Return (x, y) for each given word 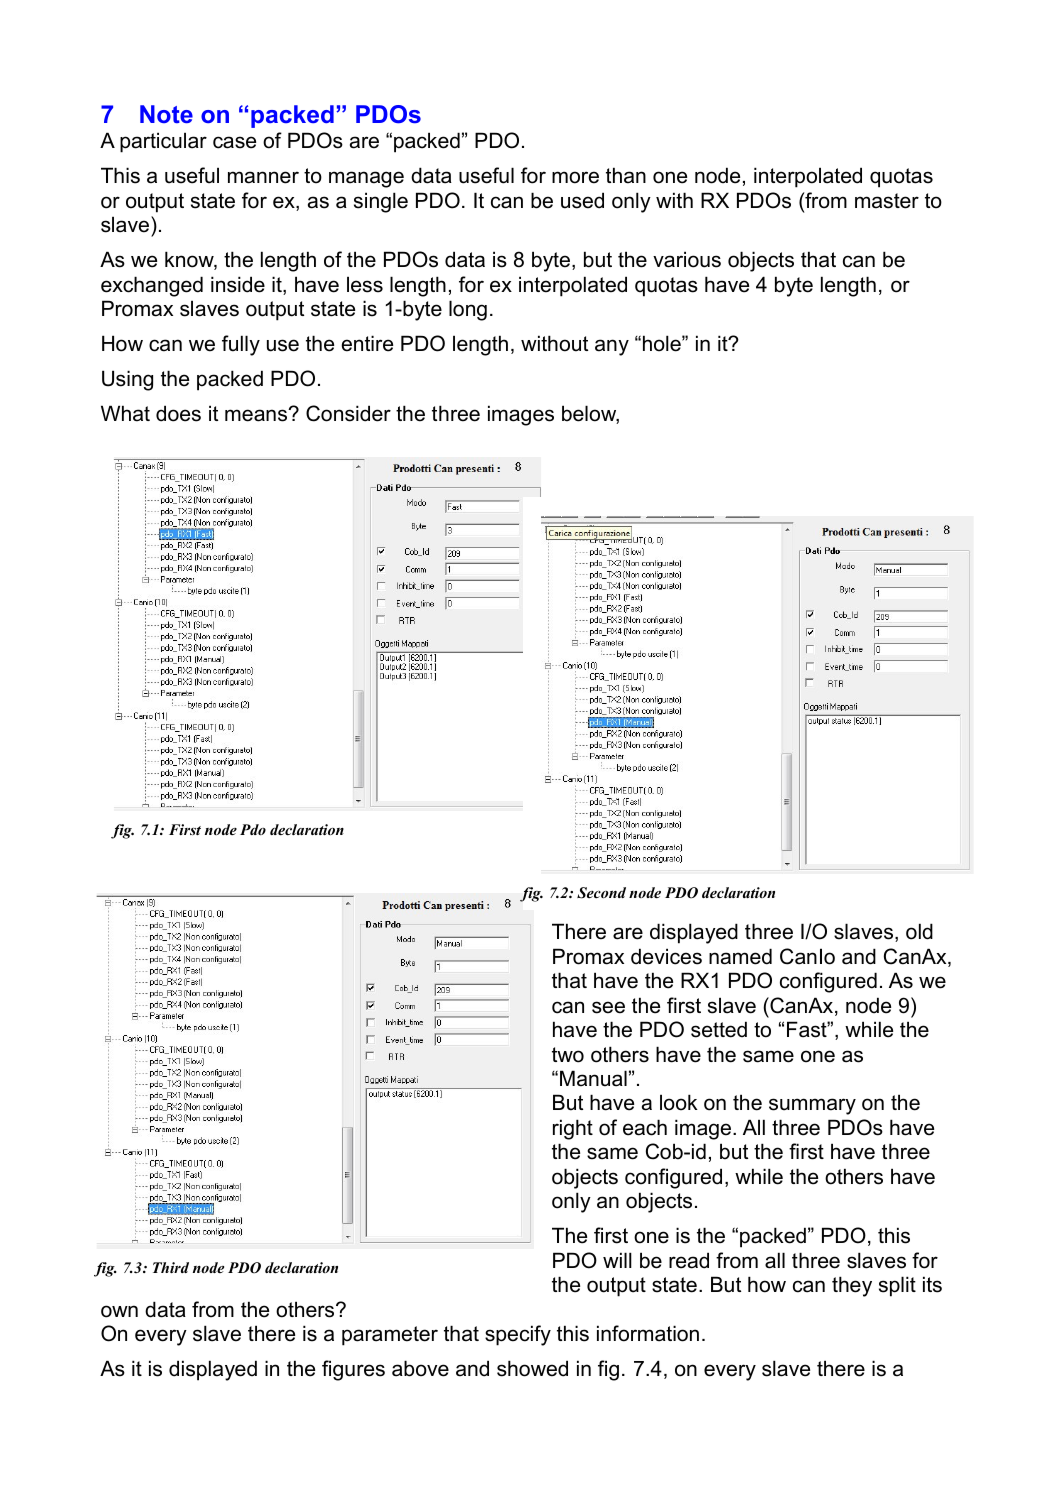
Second (601, 893)
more (575, 177)
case (234, 142)
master (887, 201)
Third (171, 1267)
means (257, 415)
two (568, 1055)
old (919, 931)
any (612, 347)
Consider (348, 413)
